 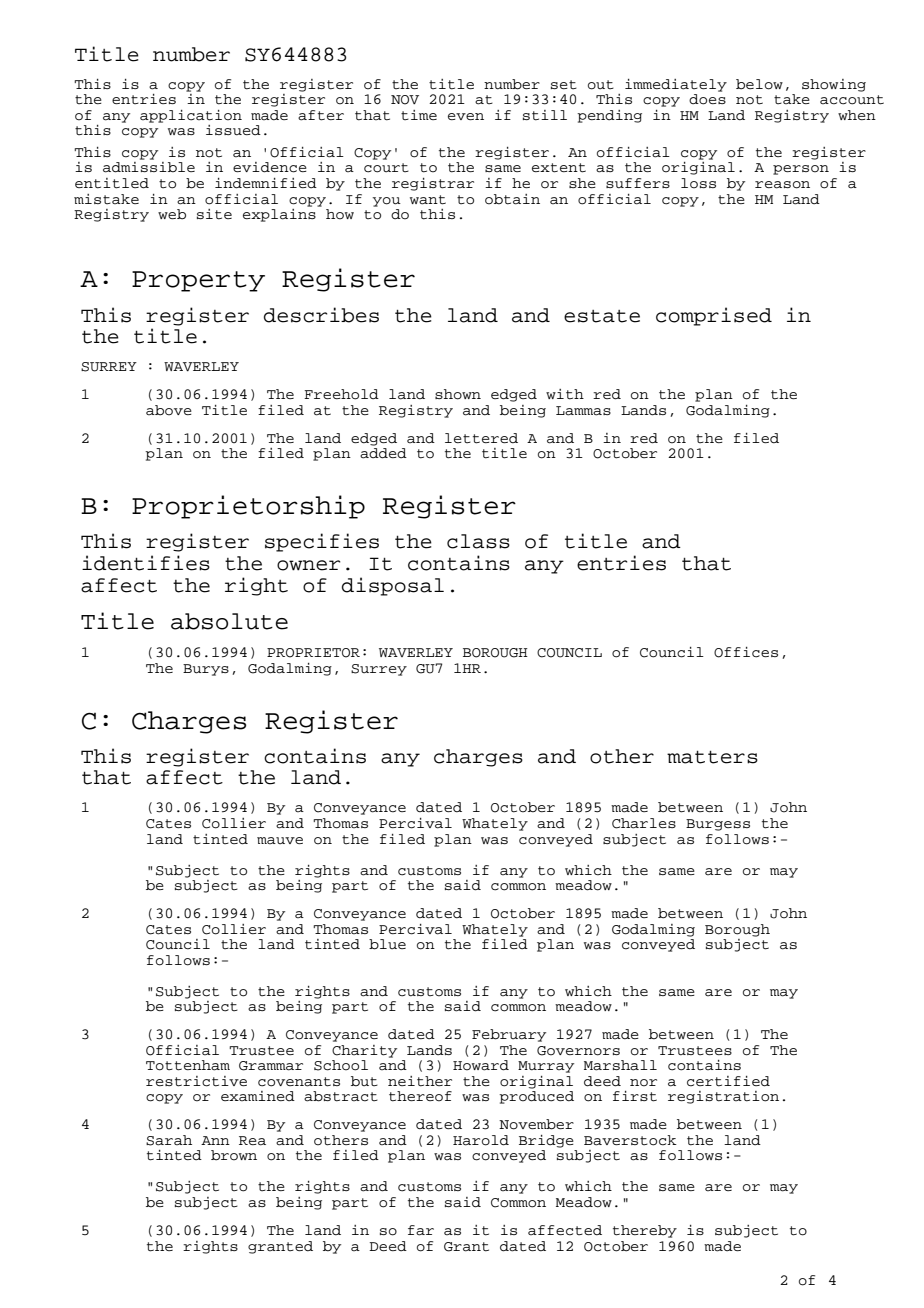 I want to click on issued, so click(x=233, y=130).
